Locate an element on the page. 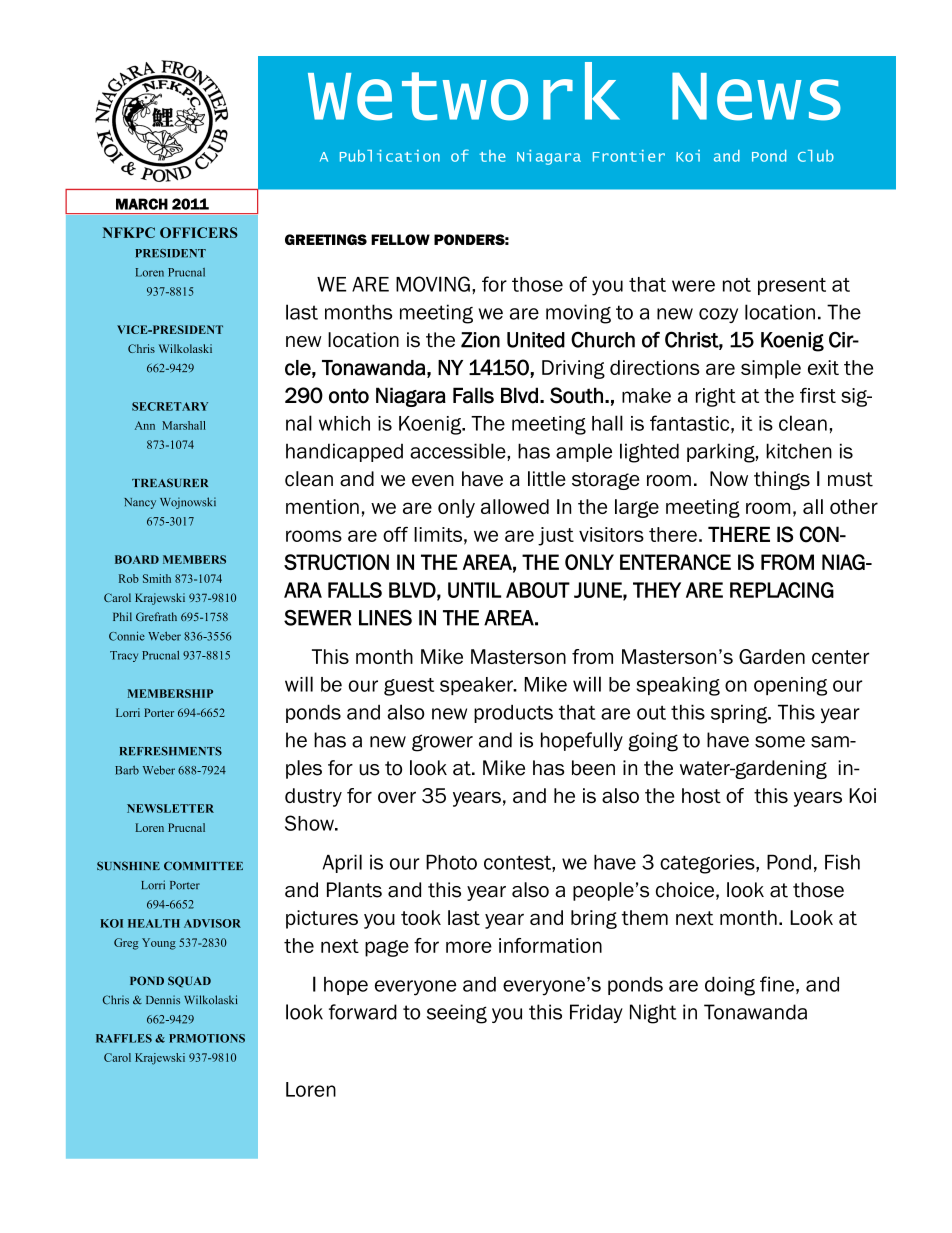  opening is located at coordinates (790, 686).
